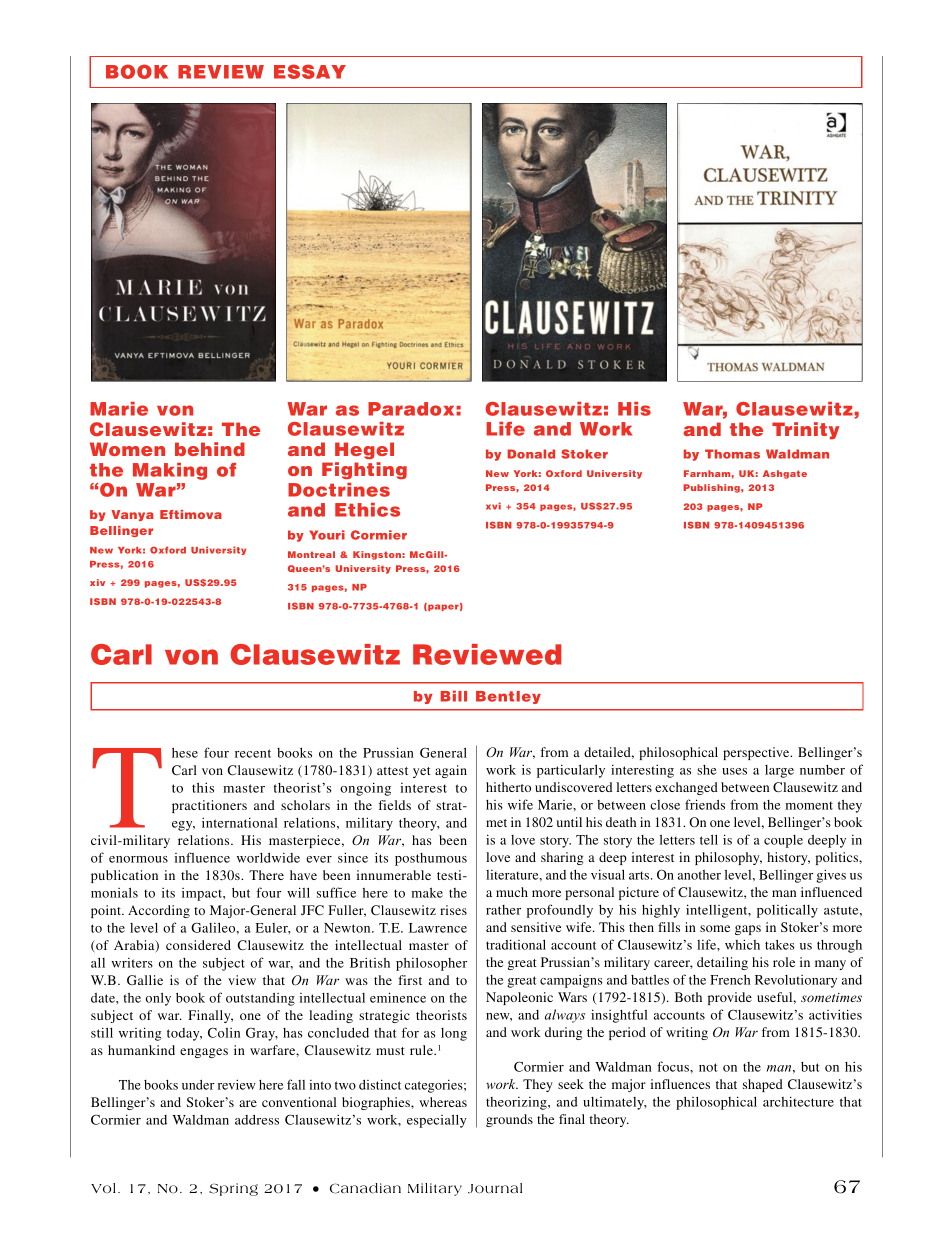  Describe the element at coordinates (531, 454) in the page. I see `Donald` at that location.
